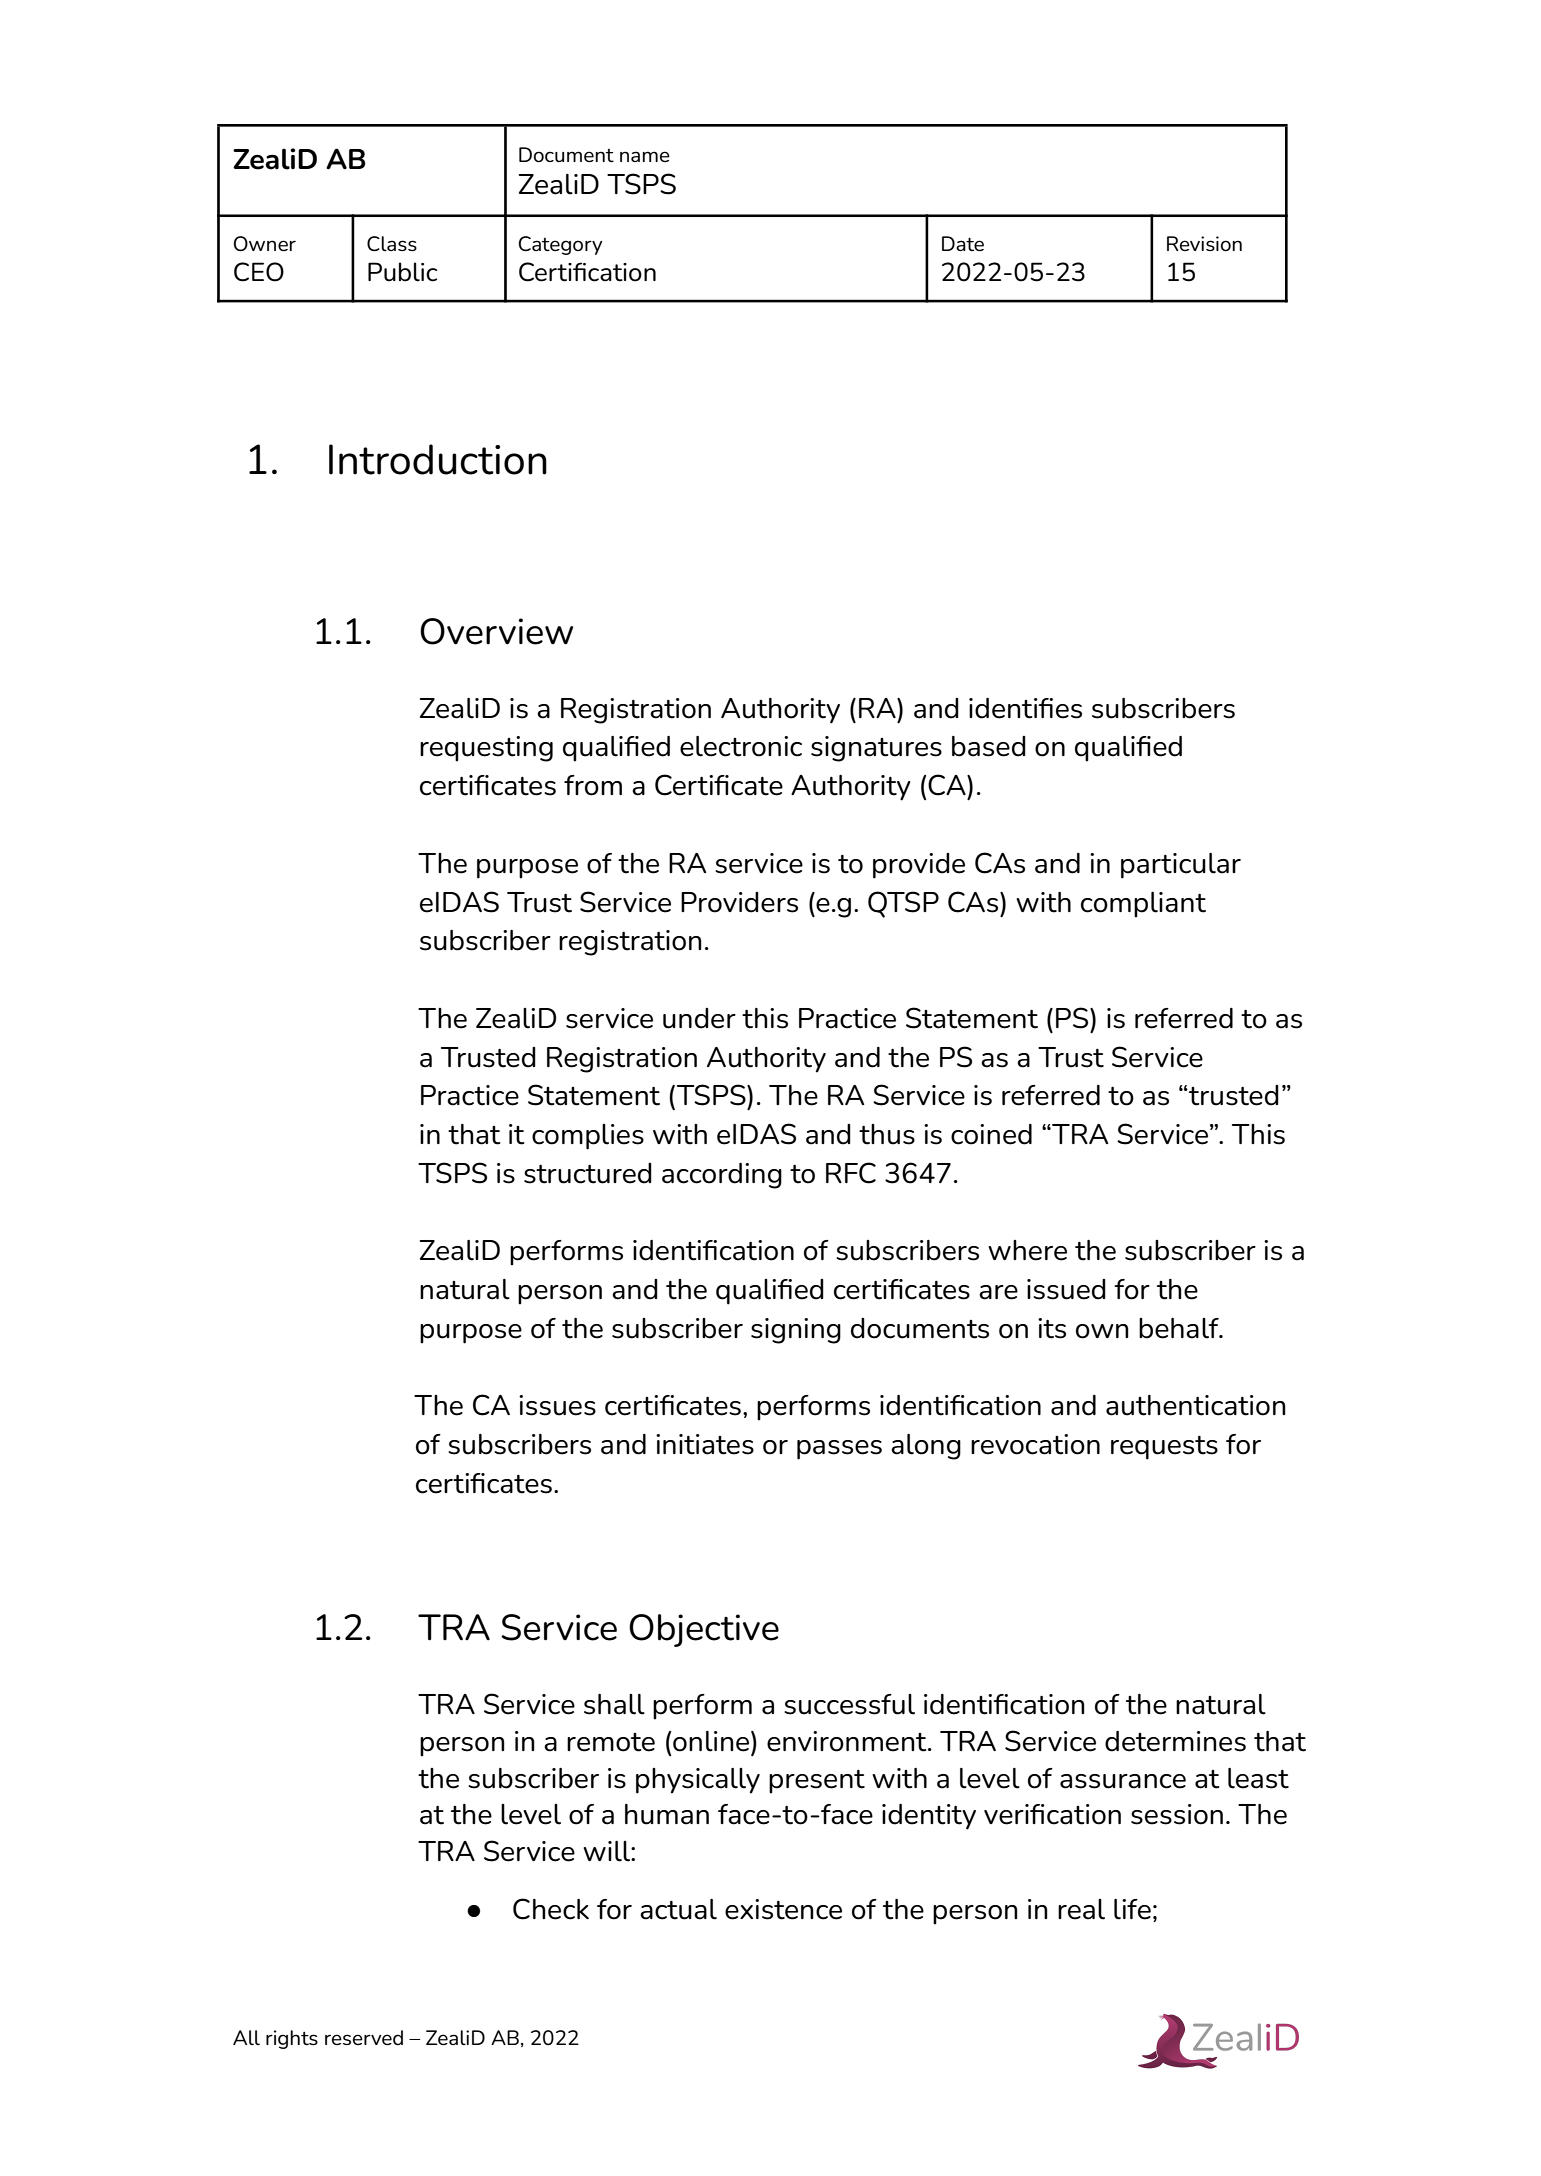 The width and height of the screenshot is (1541, 2176). Describe the element at coordinates (588, 1137) in the screenshot. I see `complies` at that location.
